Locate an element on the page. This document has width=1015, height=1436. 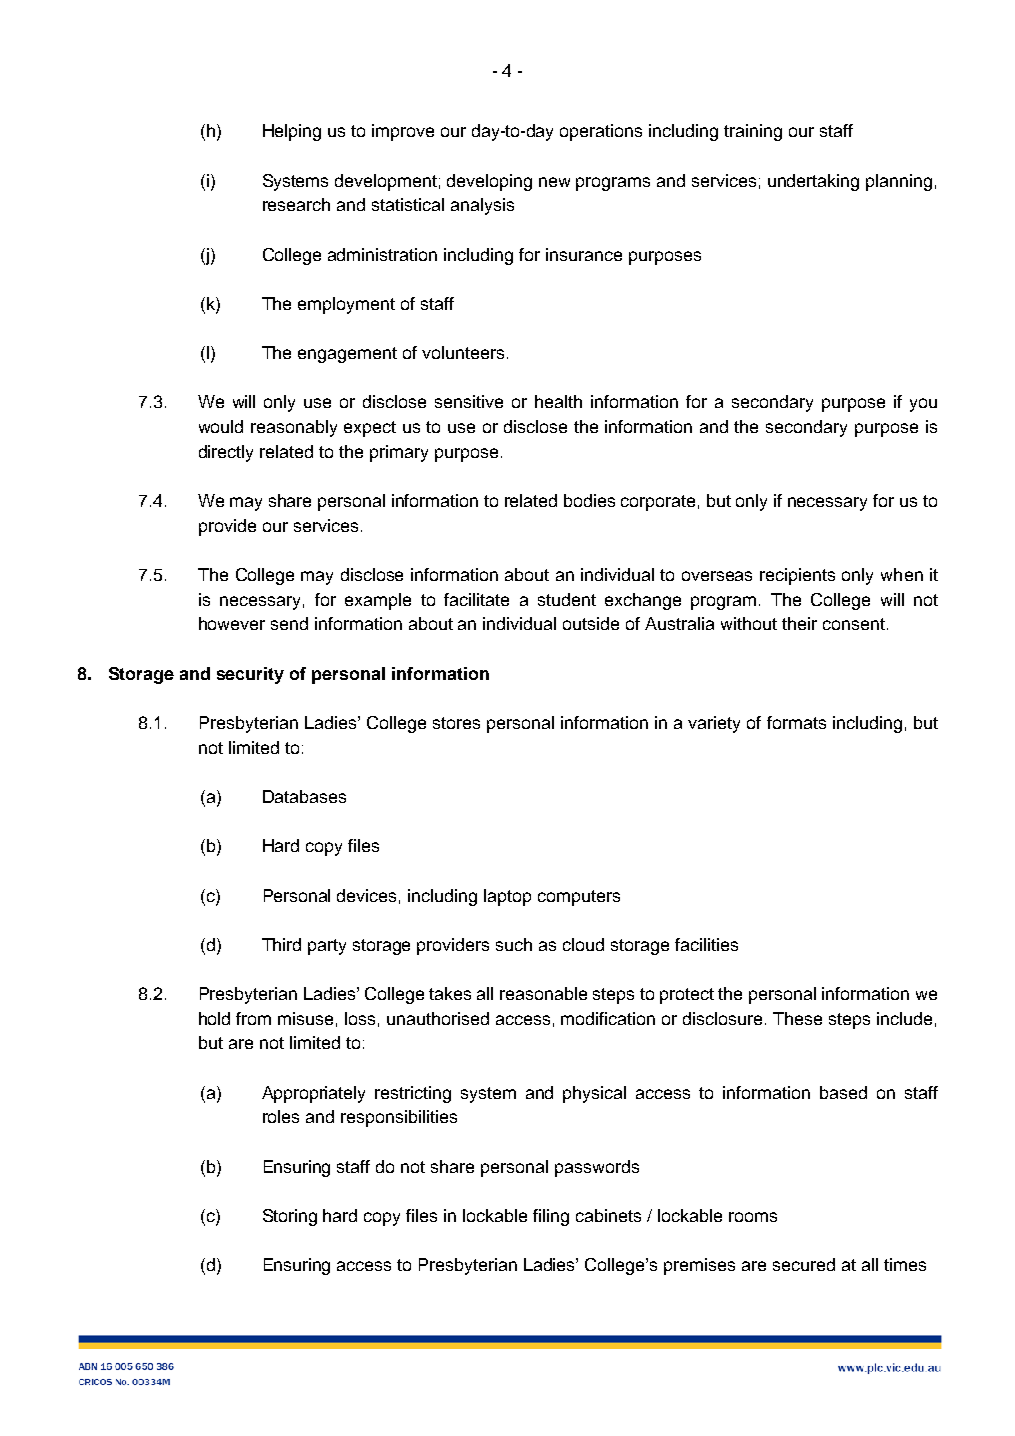
health is located at coordinates (558, 401).
